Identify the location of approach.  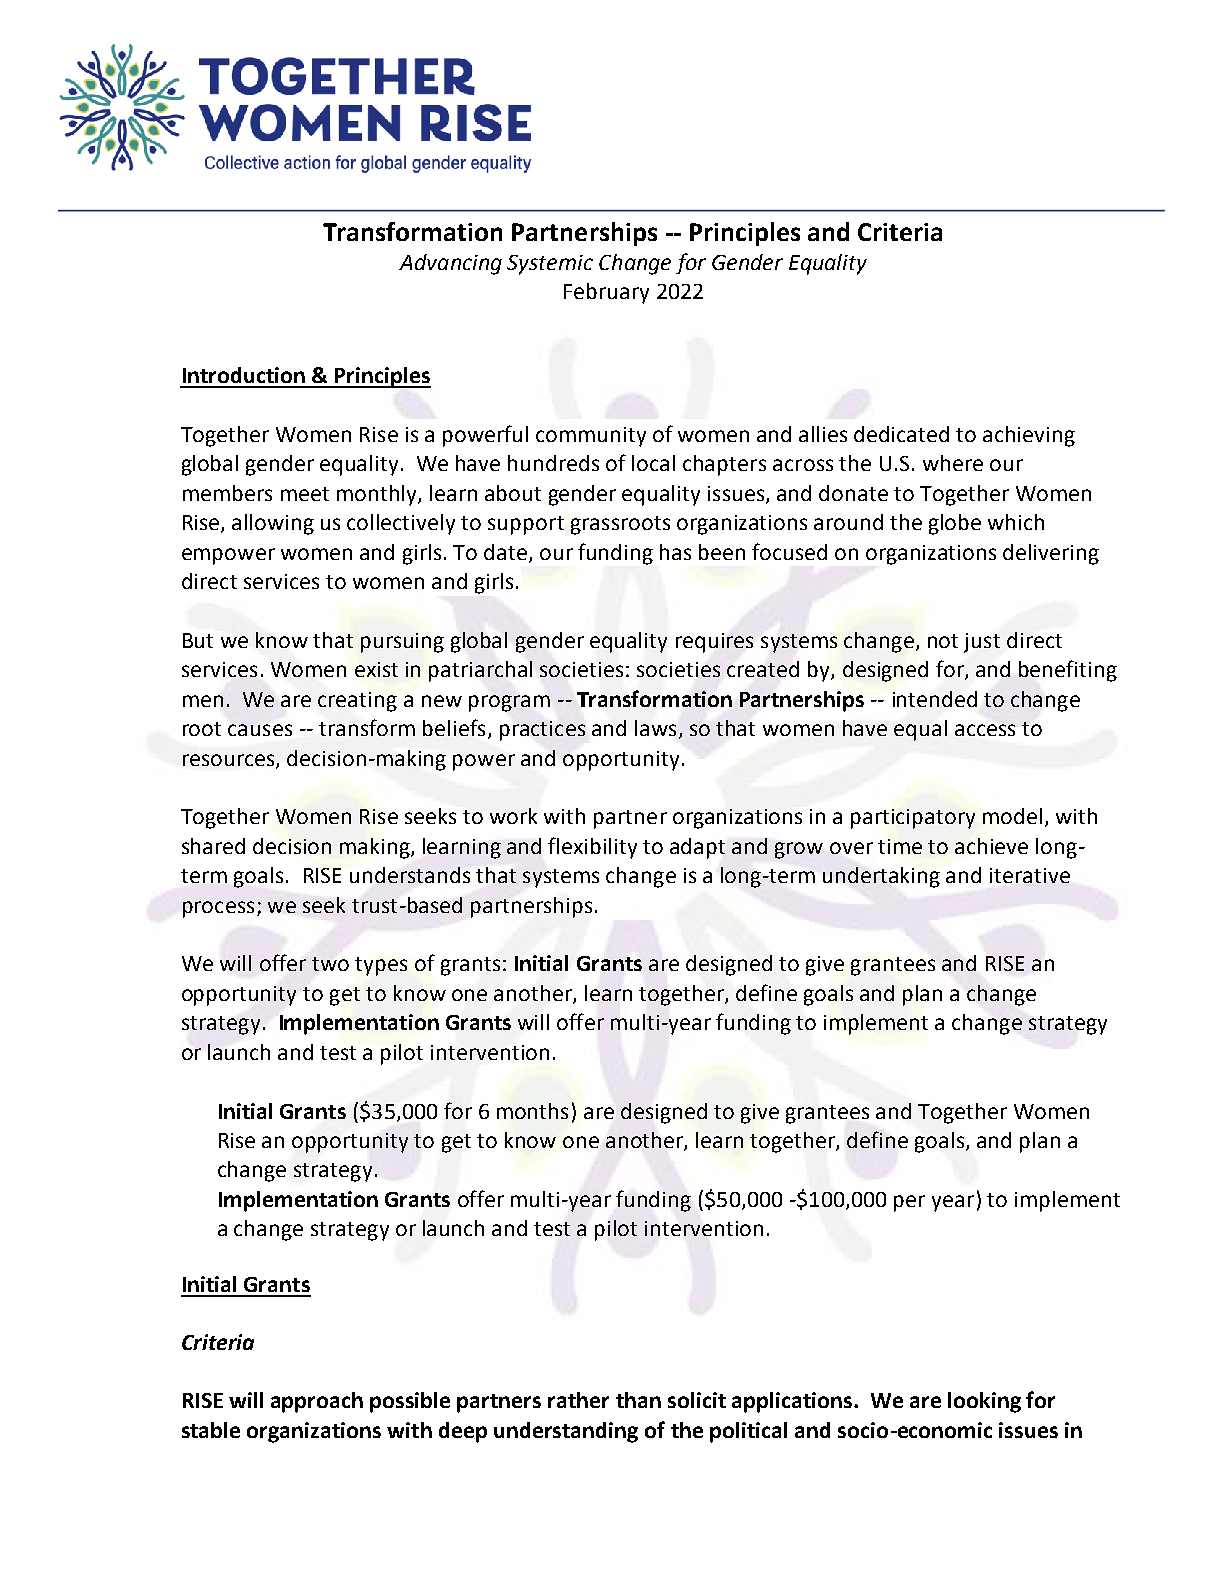
(317, 1402).
